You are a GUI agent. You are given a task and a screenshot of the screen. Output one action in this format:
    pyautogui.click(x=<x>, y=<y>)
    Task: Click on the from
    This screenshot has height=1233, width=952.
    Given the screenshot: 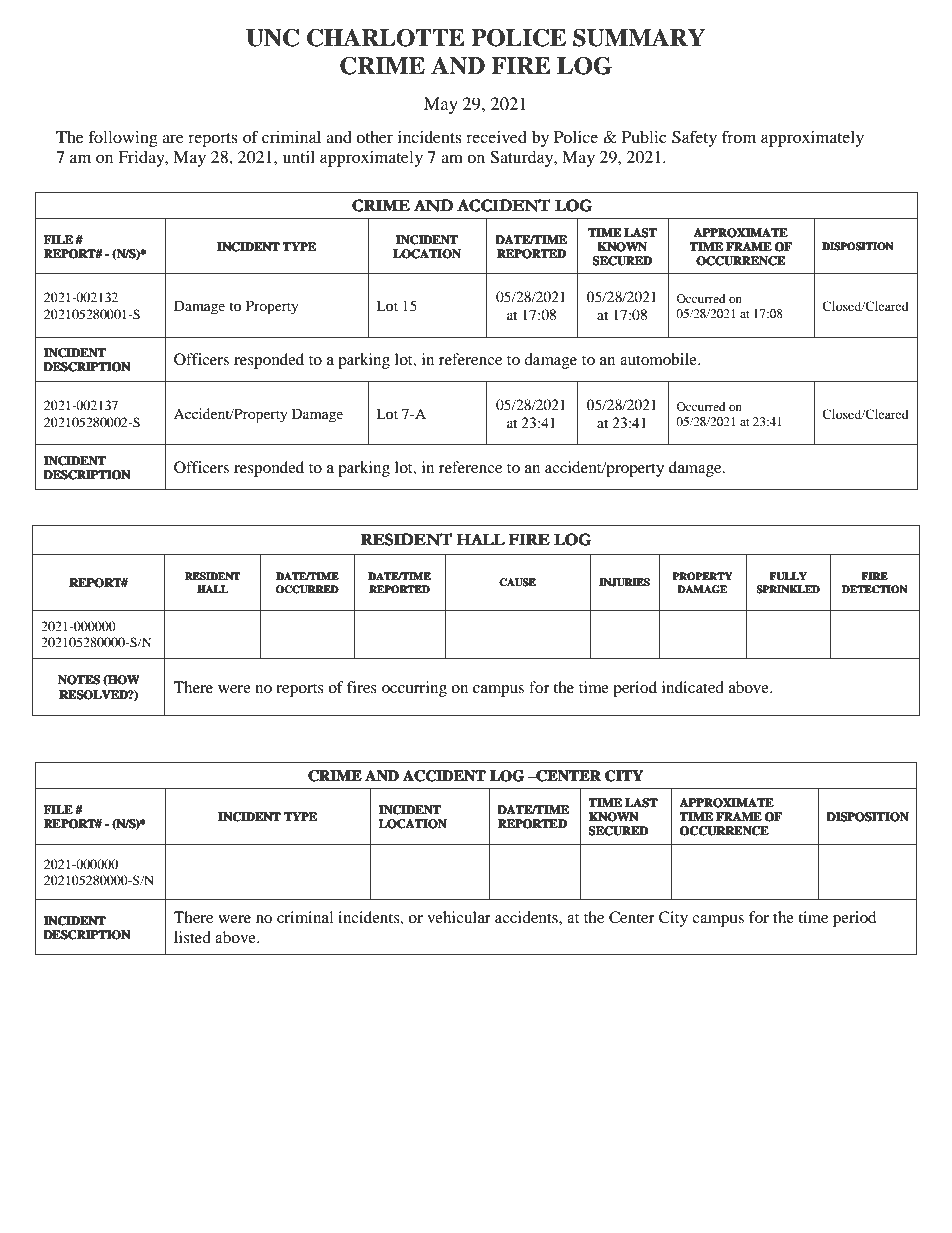 What is the action you would take?
    pyautogui.click(x=739, y=136)
